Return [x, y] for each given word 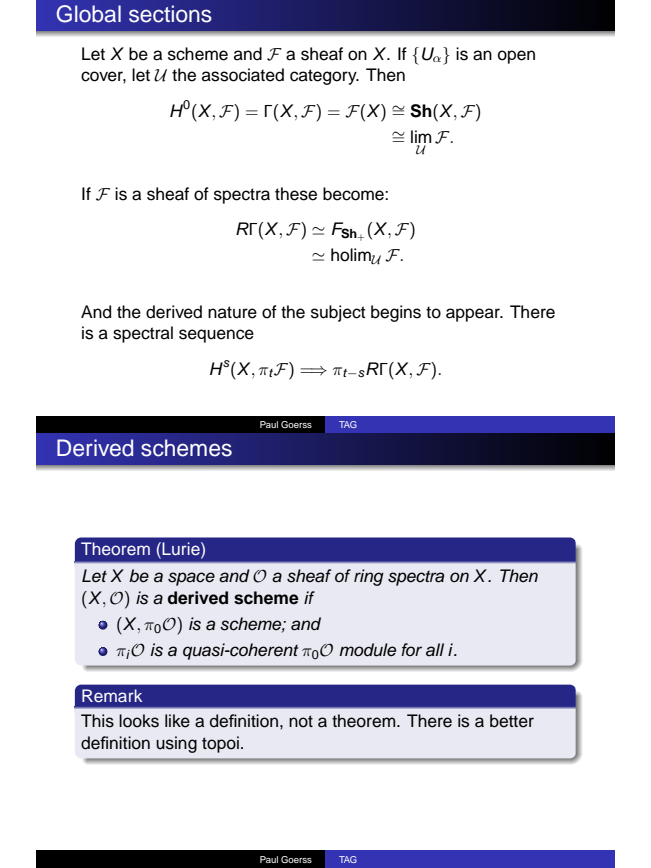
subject [338, 313]
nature [232, 312]
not [301, 721]
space [191, 579]
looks [139, 721]
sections [170, 14]
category [324, 77]
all [435, 650]
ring [369, 577]
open [516, 57]
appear [474, 315]
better [512, 721]
